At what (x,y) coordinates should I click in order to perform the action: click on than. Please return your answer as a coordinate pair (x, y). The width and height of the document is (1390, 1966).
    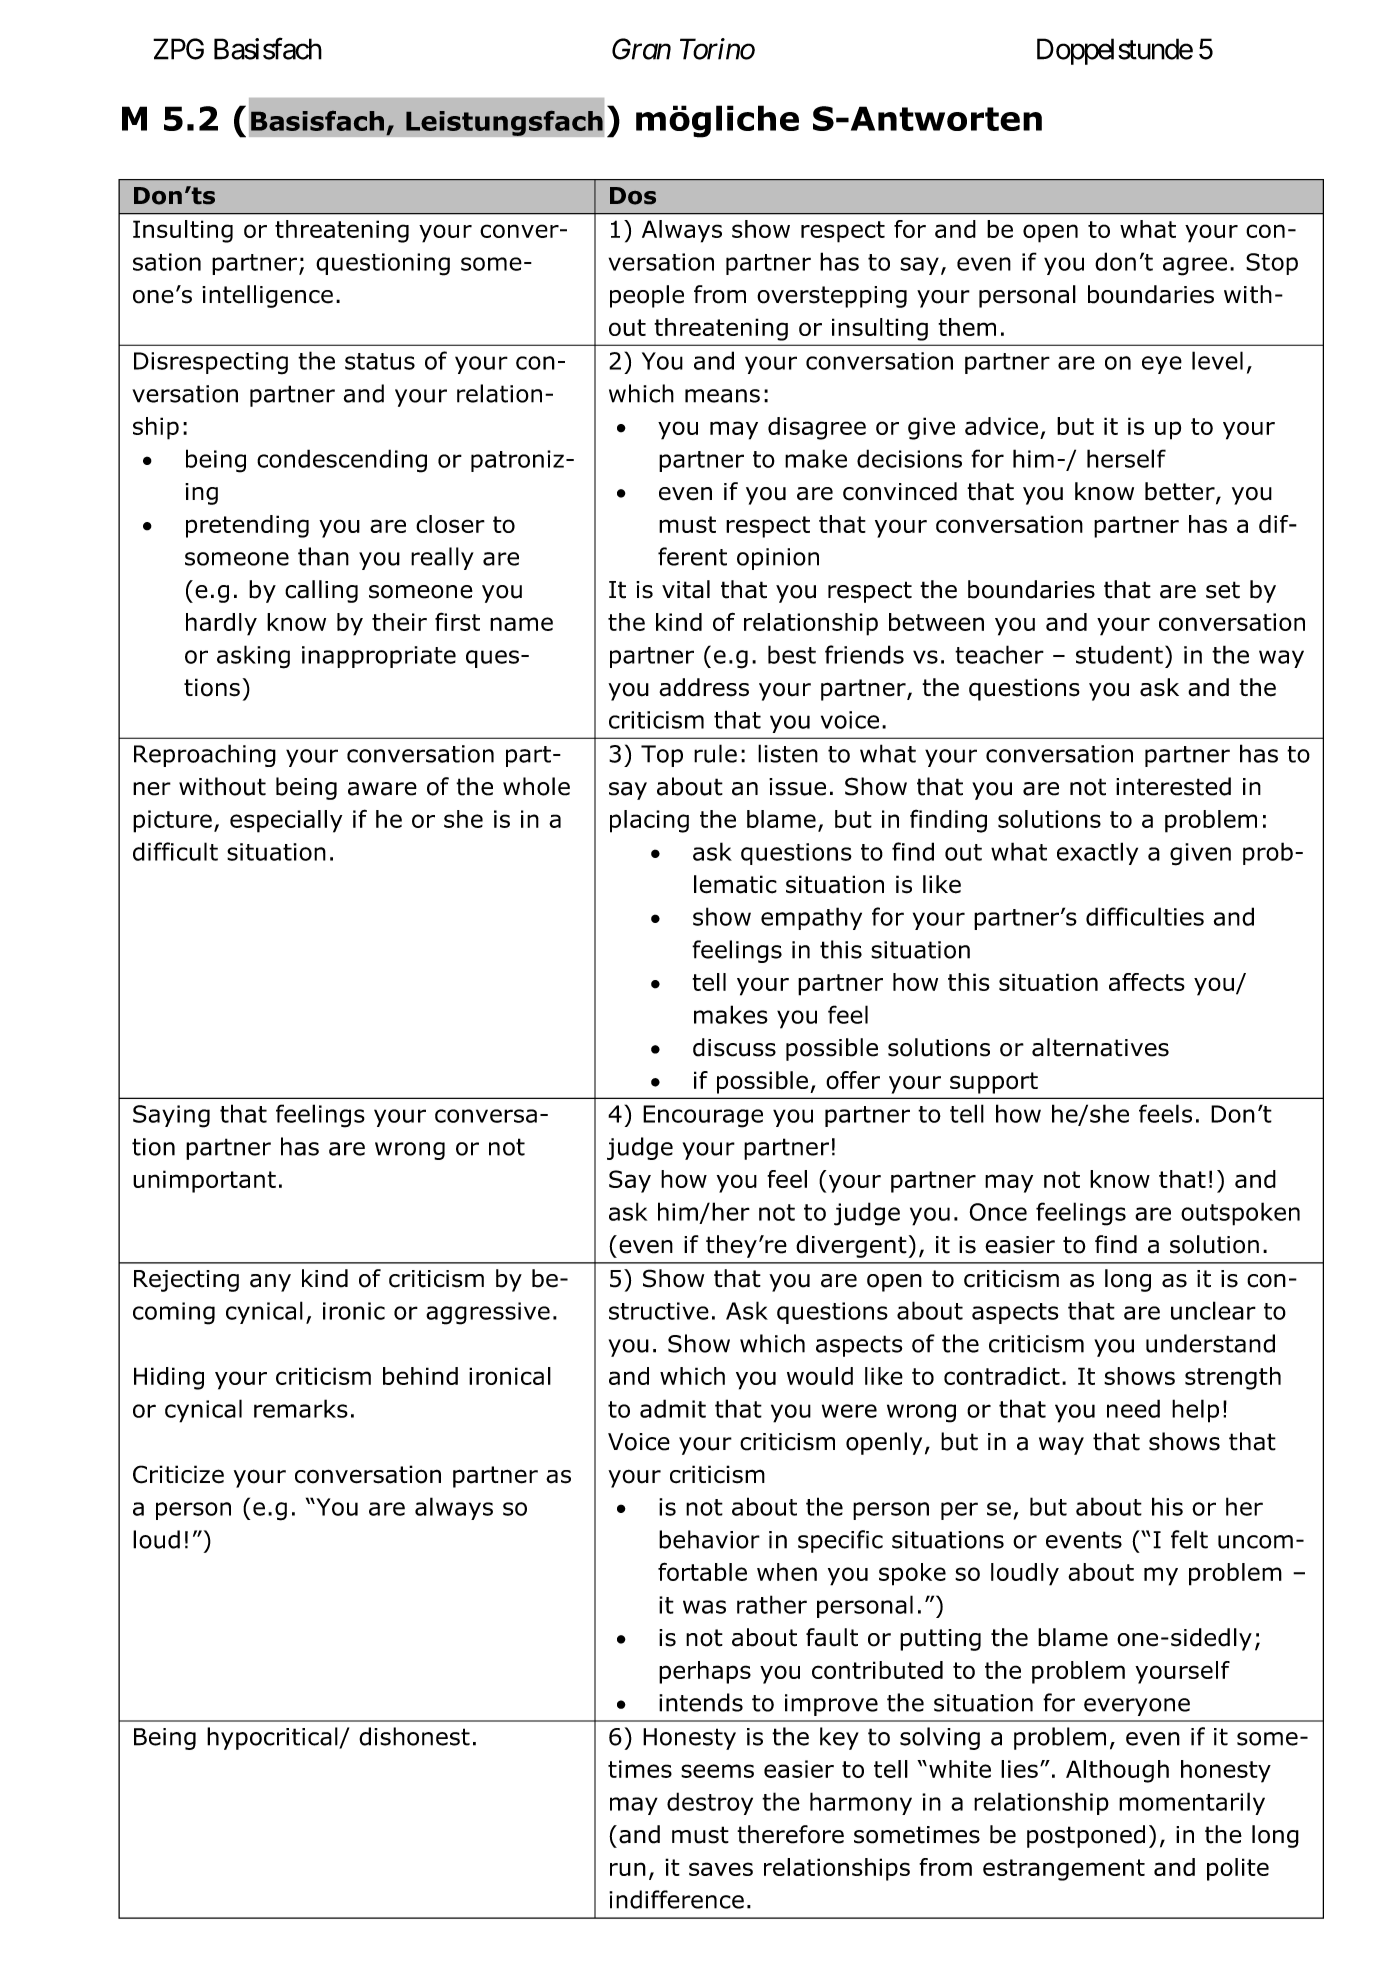
    Looking at the image, I should click on (323, 556).
